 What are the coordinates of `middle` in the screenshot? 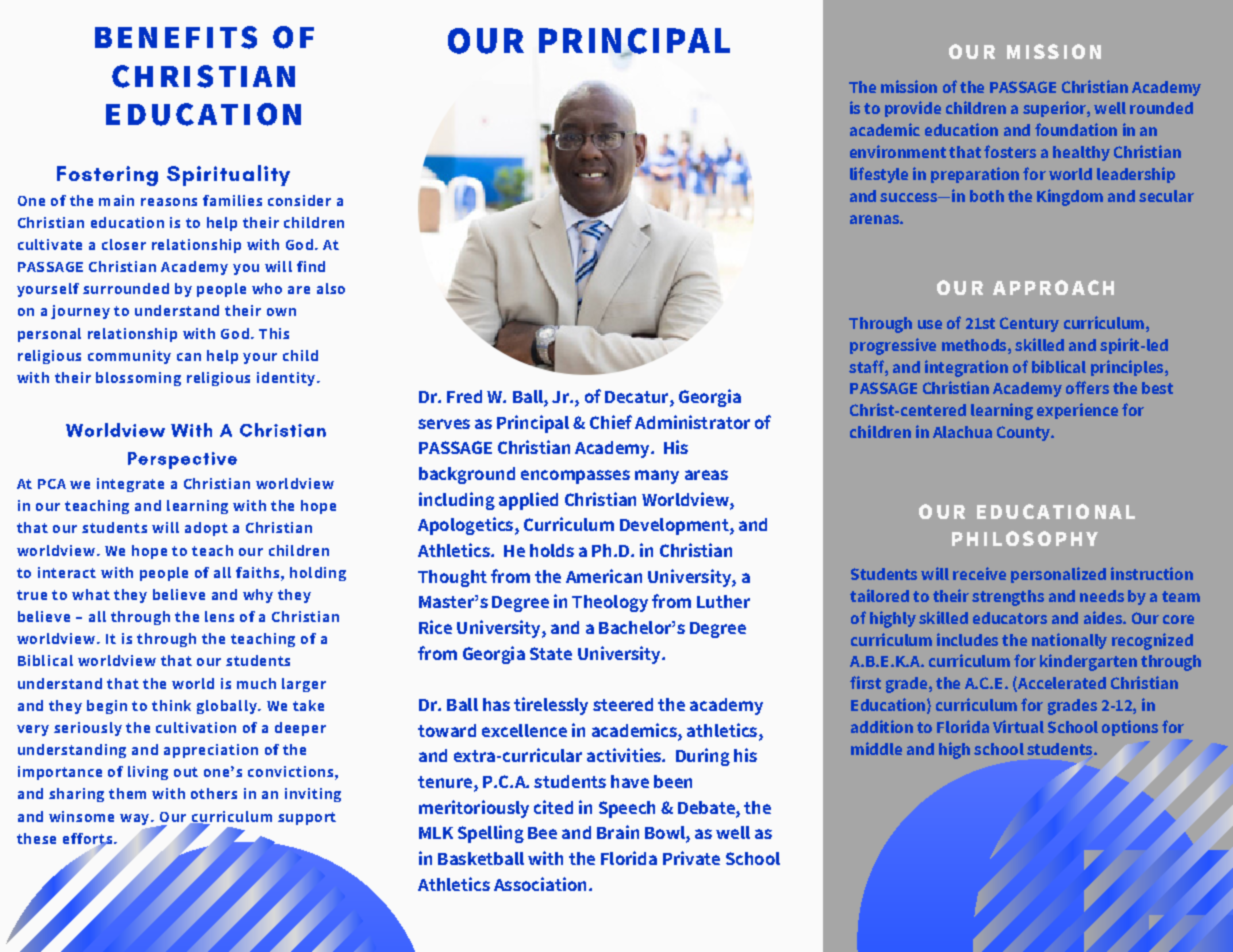 It's located at (876, 748).
